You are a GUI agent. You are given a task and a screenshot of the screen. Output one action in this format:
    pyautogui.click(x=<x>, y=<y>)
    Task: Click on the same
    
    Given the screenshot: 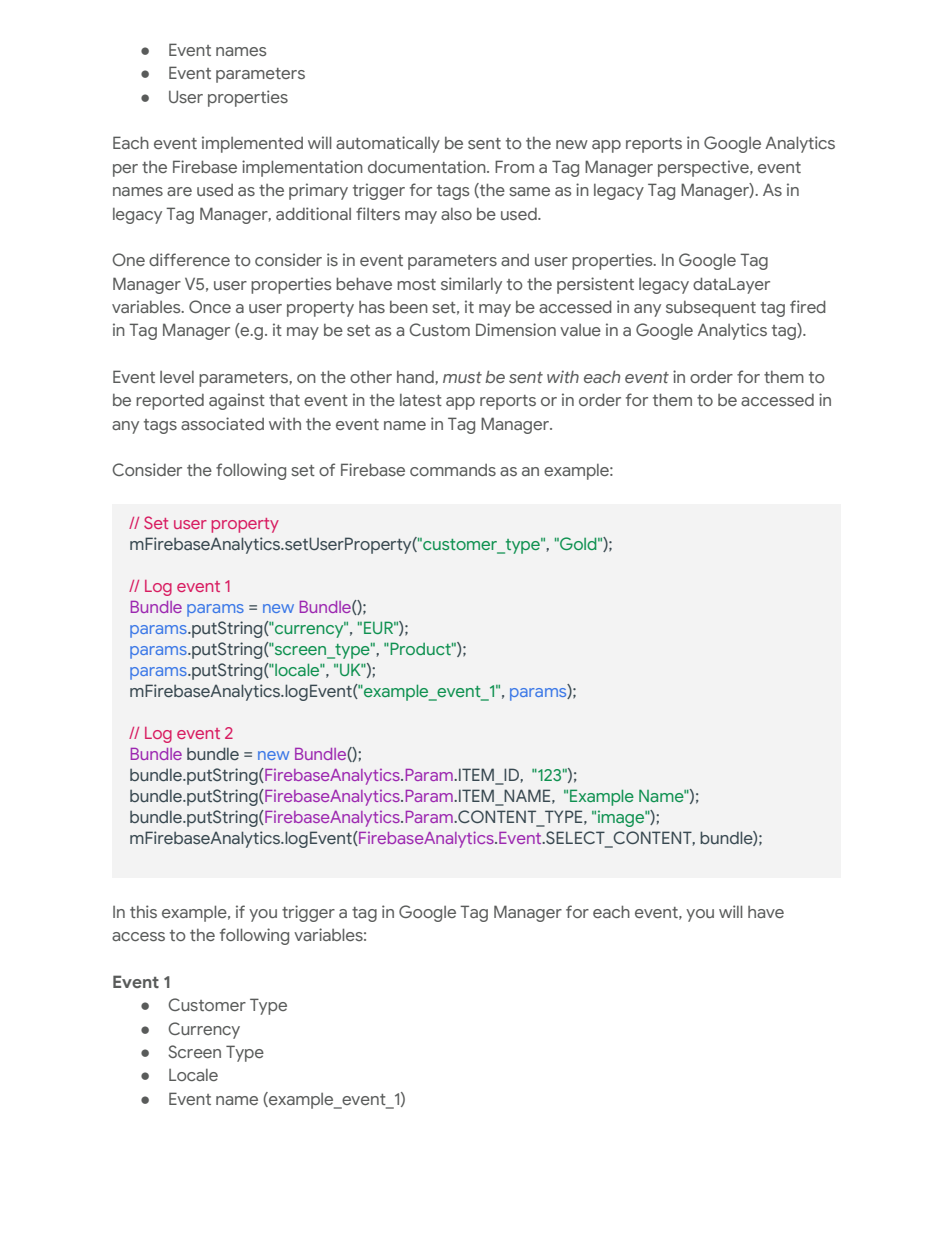 What is the action you would take?
    pyautogui.click(x=529, y=191)
